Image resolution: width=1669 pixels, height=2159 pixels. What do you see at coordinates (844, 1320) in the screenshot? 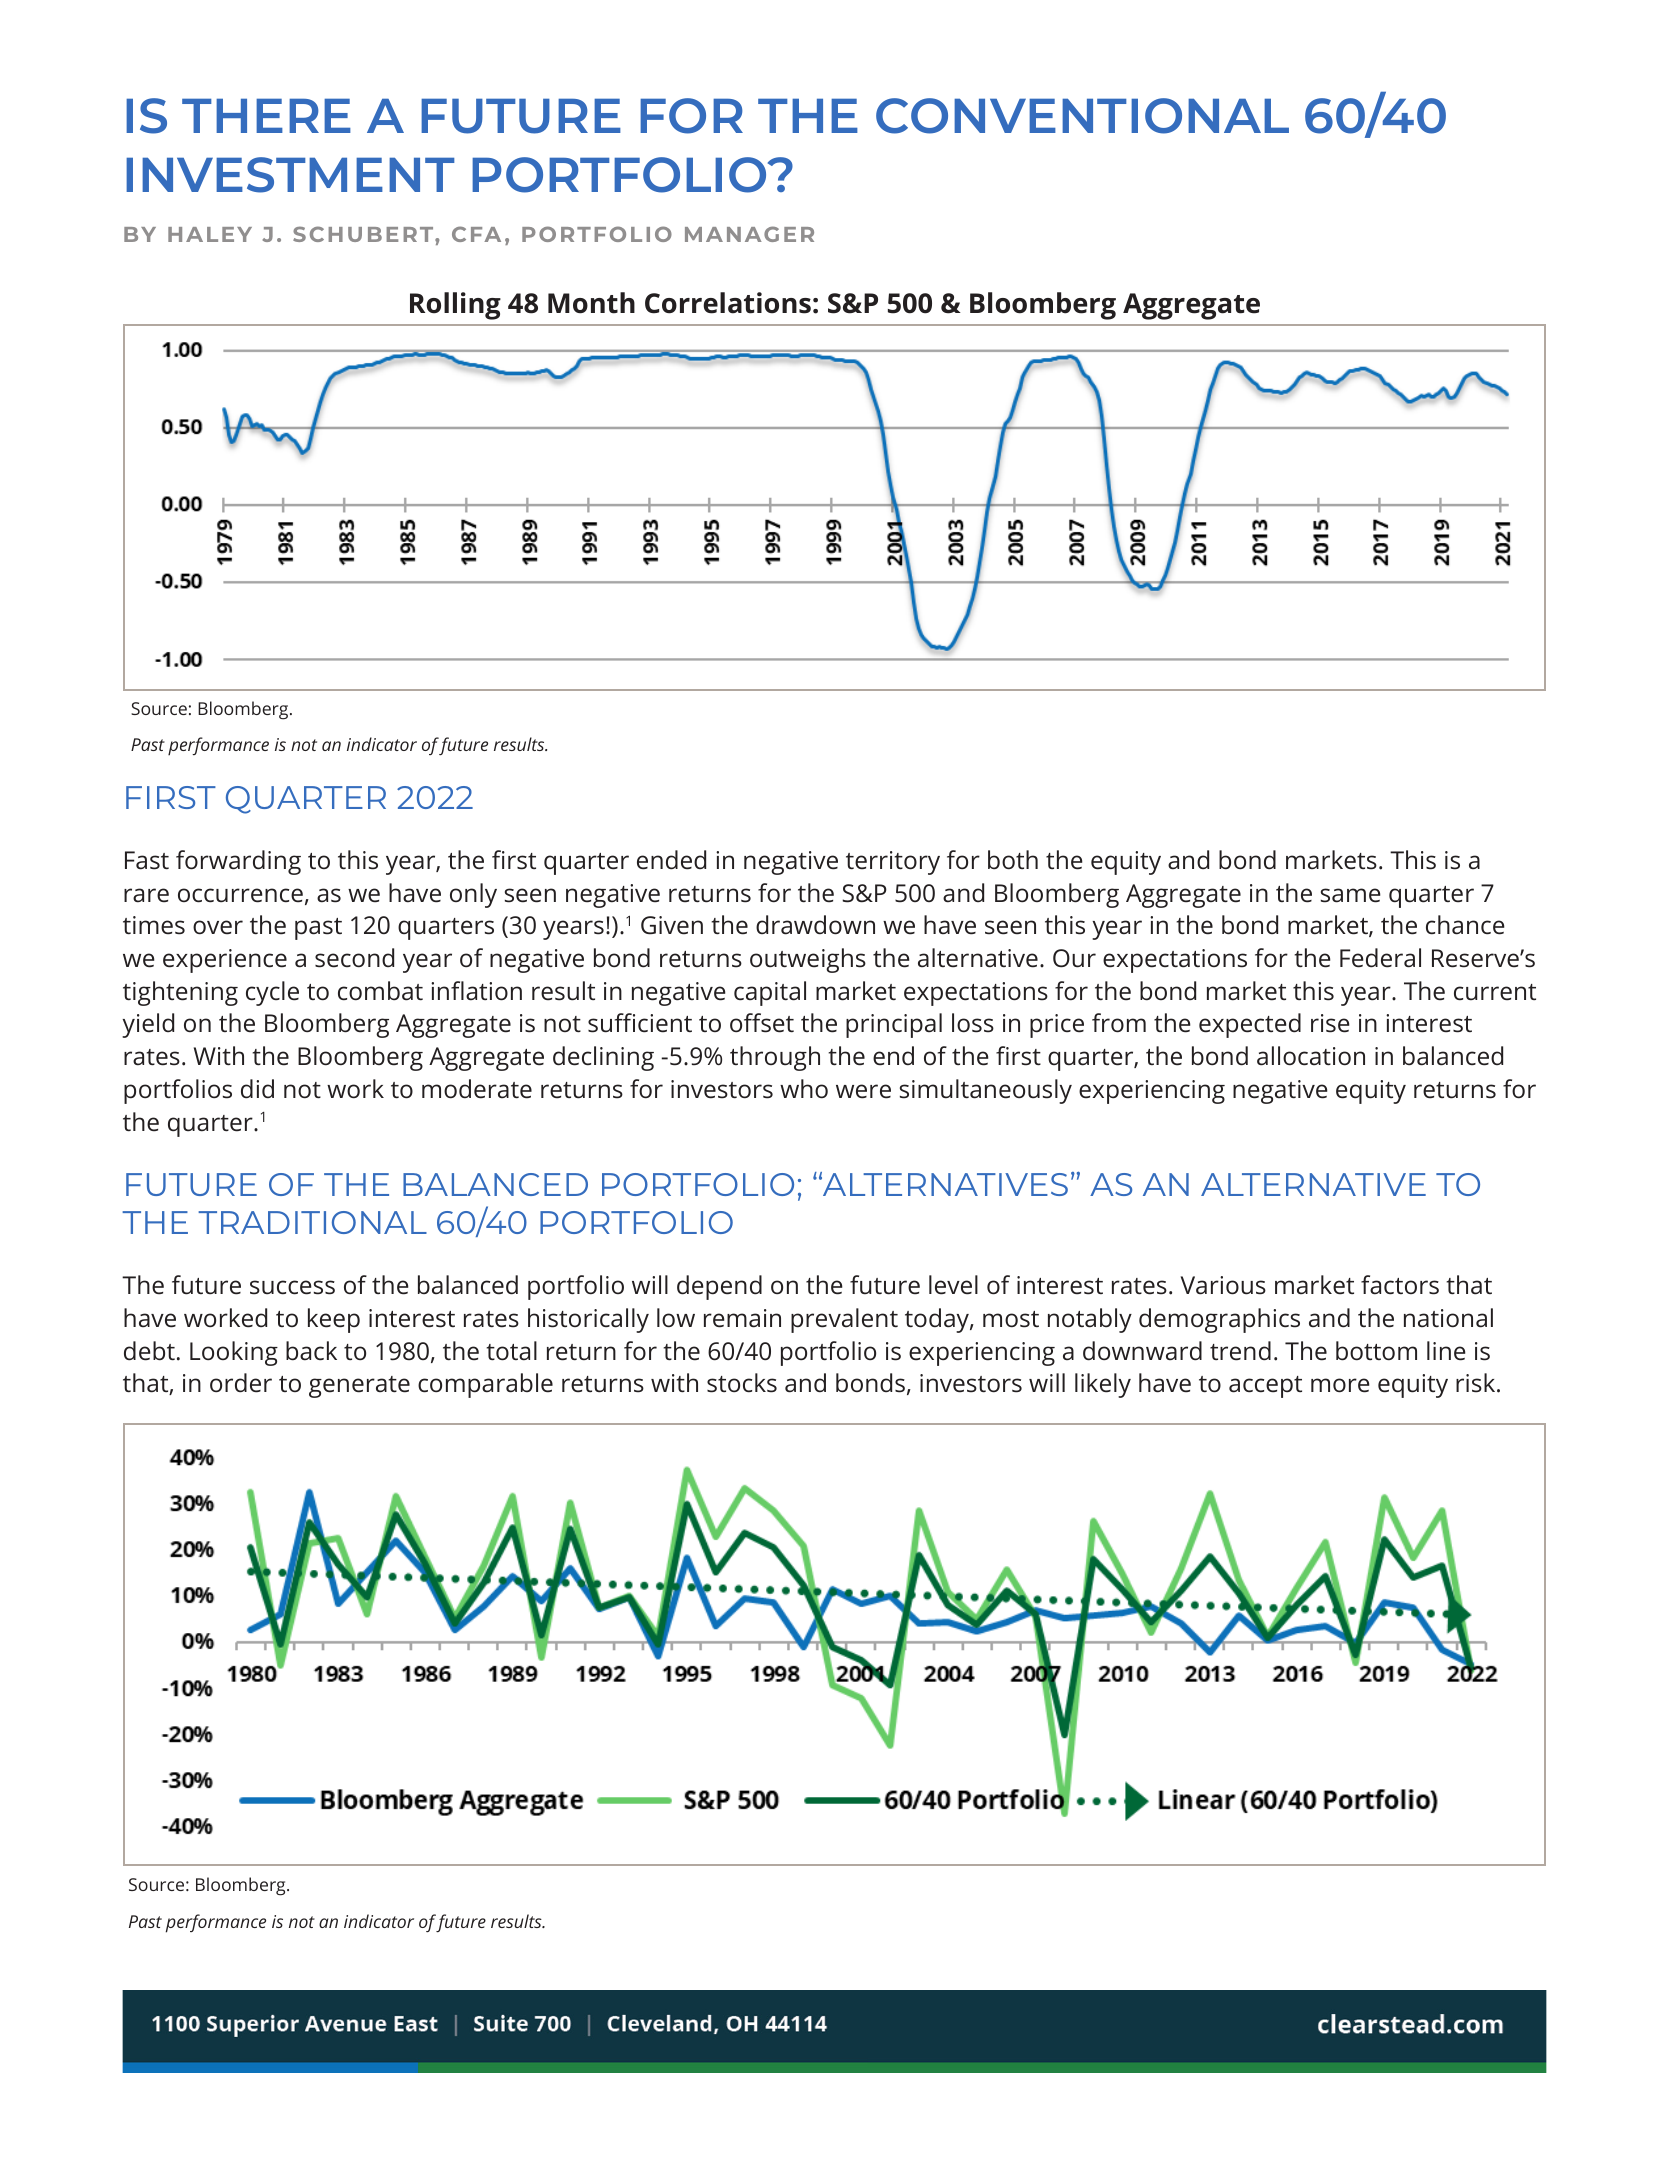
I see `prevalent` at bounding box center [844, 1320].
